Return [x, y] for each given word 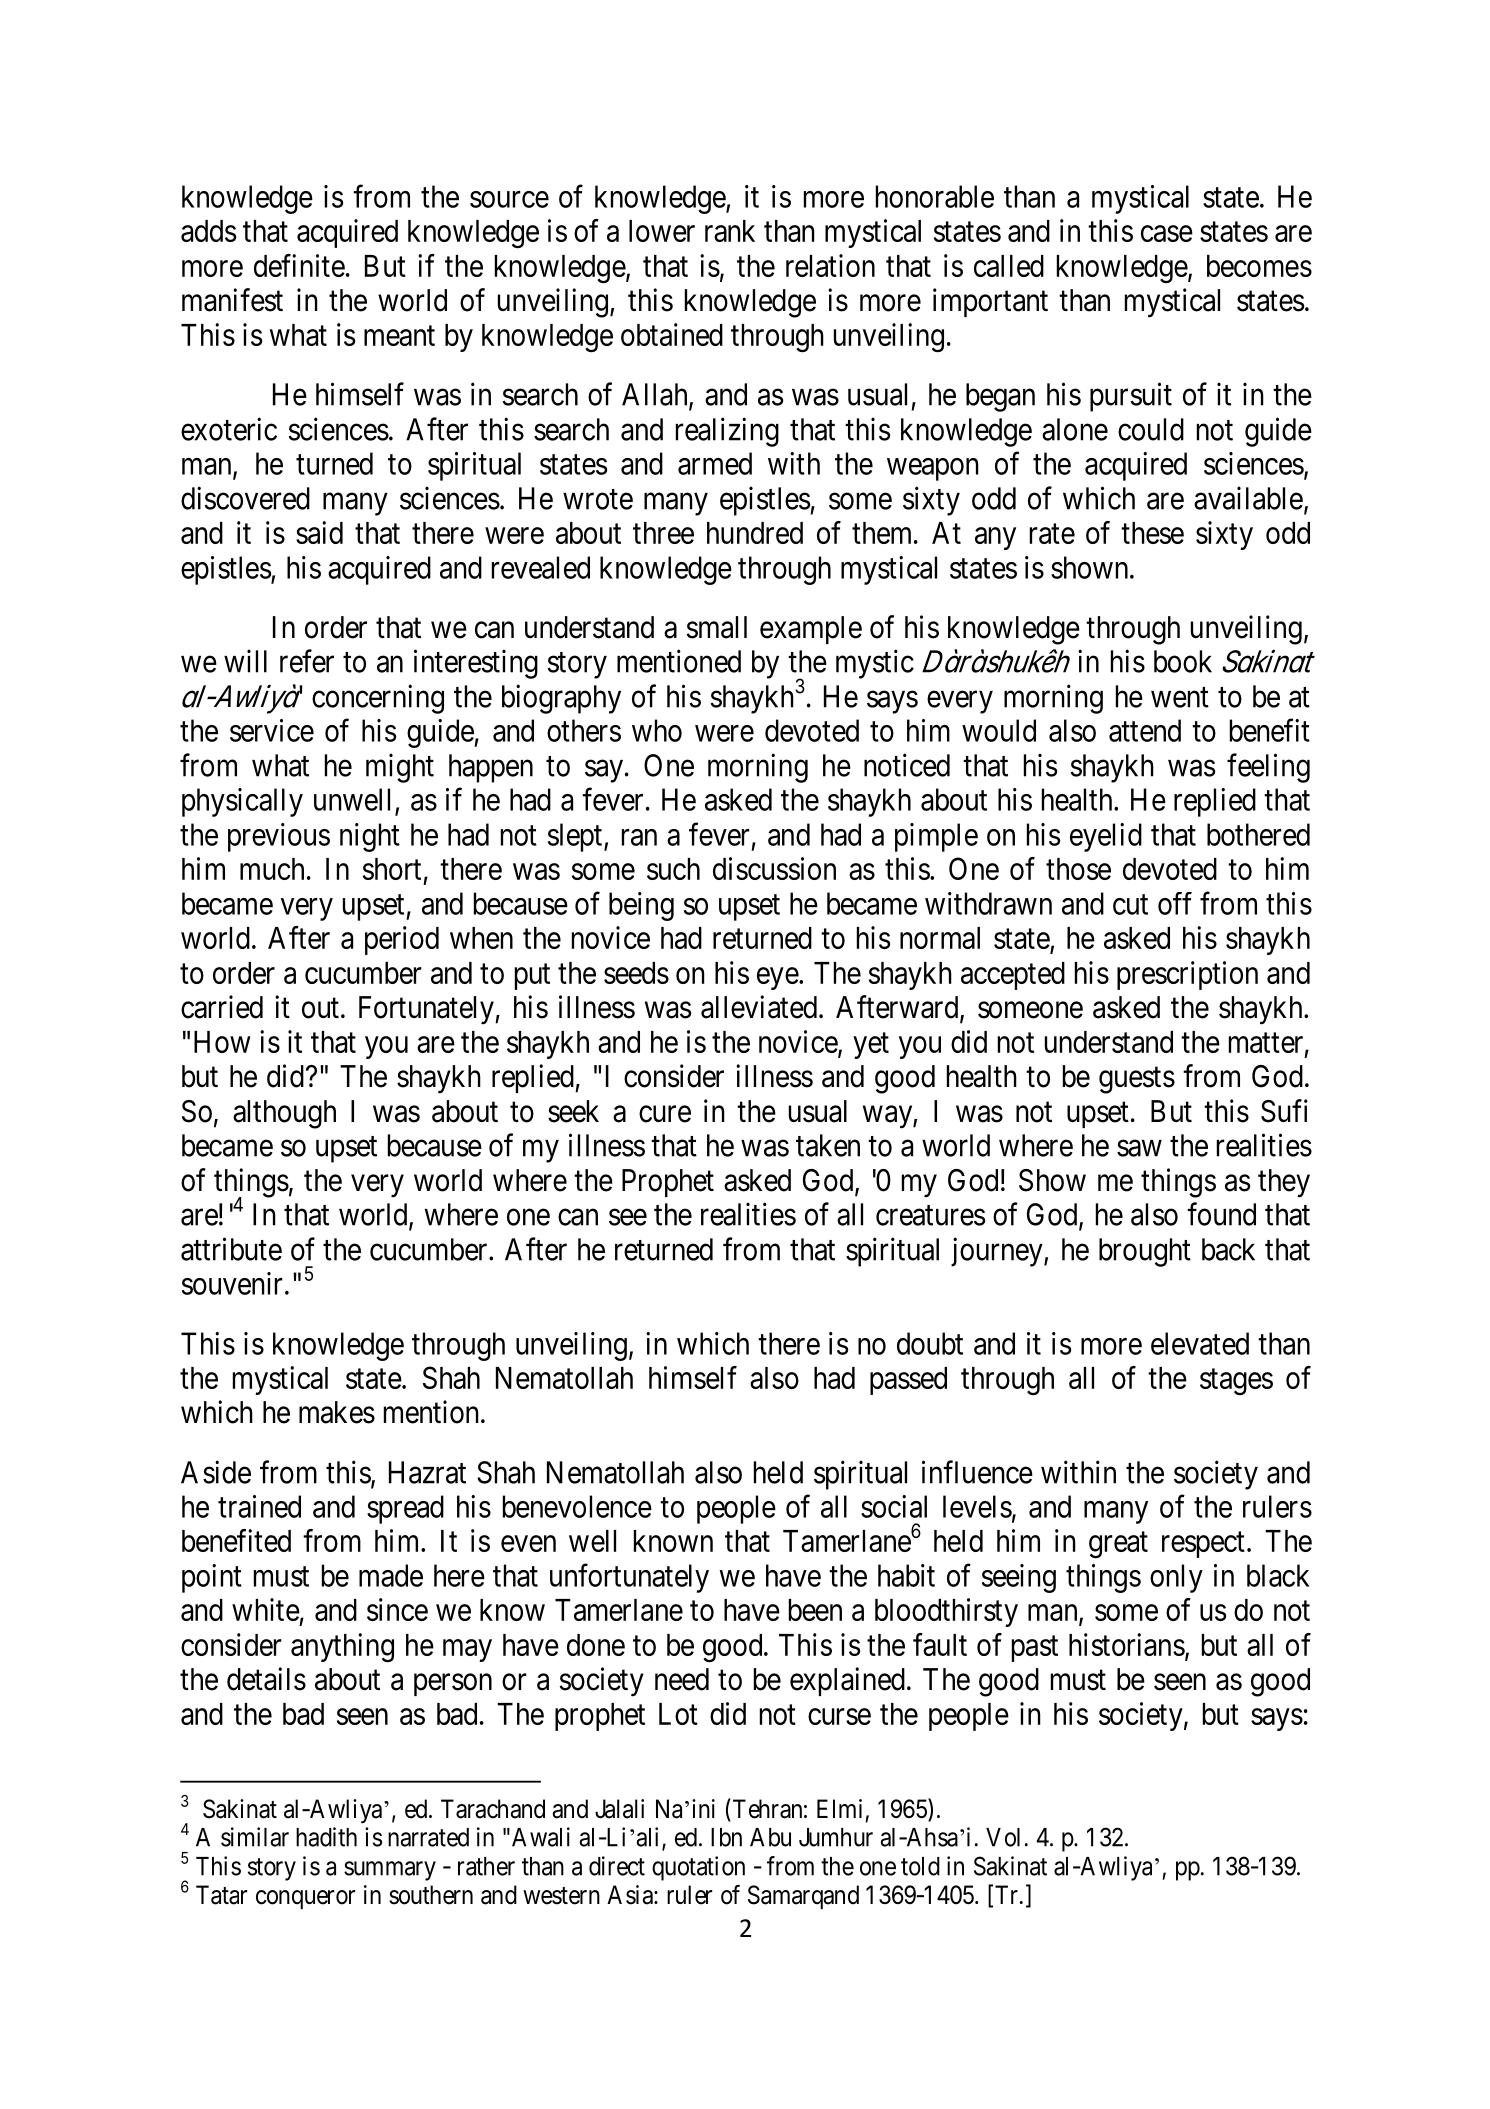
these [1152, 533]
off [1175, 903]
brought [1145, 1252]
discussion [774, 868]
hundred [755, 533]
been [815, 1610]
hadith [326, 1837]
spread [405, 1509]
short [392, 869]
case [1167, 234]
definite [299, 265]
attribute [231, 1249]
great [1118, 1545]
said [319, 532]
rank [730, 231]
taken [828, 1145]
